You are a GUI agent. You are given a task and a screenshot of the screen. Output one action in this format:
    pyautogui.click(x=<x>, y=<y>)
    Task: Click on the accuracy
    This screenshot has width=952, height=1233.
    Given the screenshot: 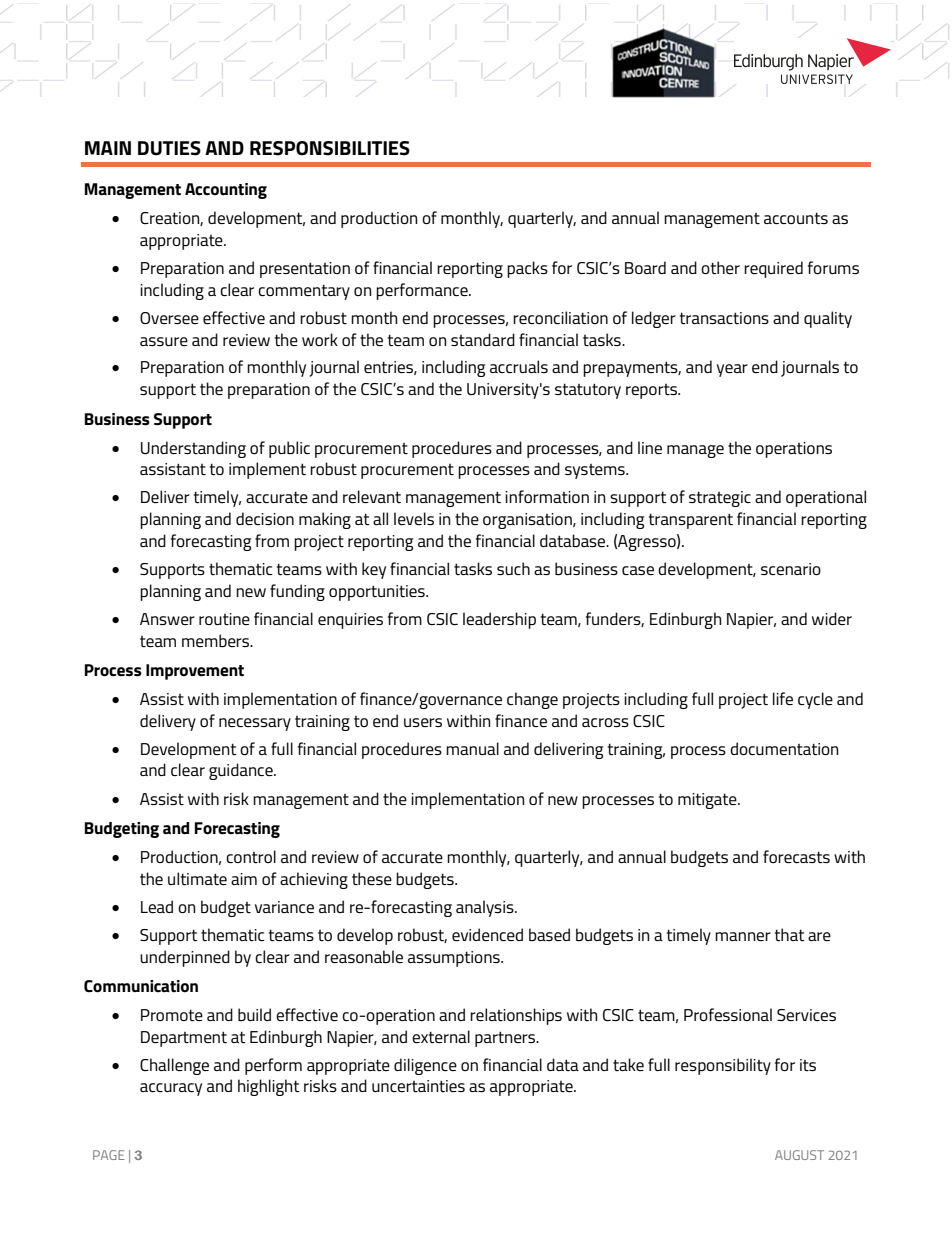 What is the action you would take?
    pyautogui.click(x=171, y=1089)
